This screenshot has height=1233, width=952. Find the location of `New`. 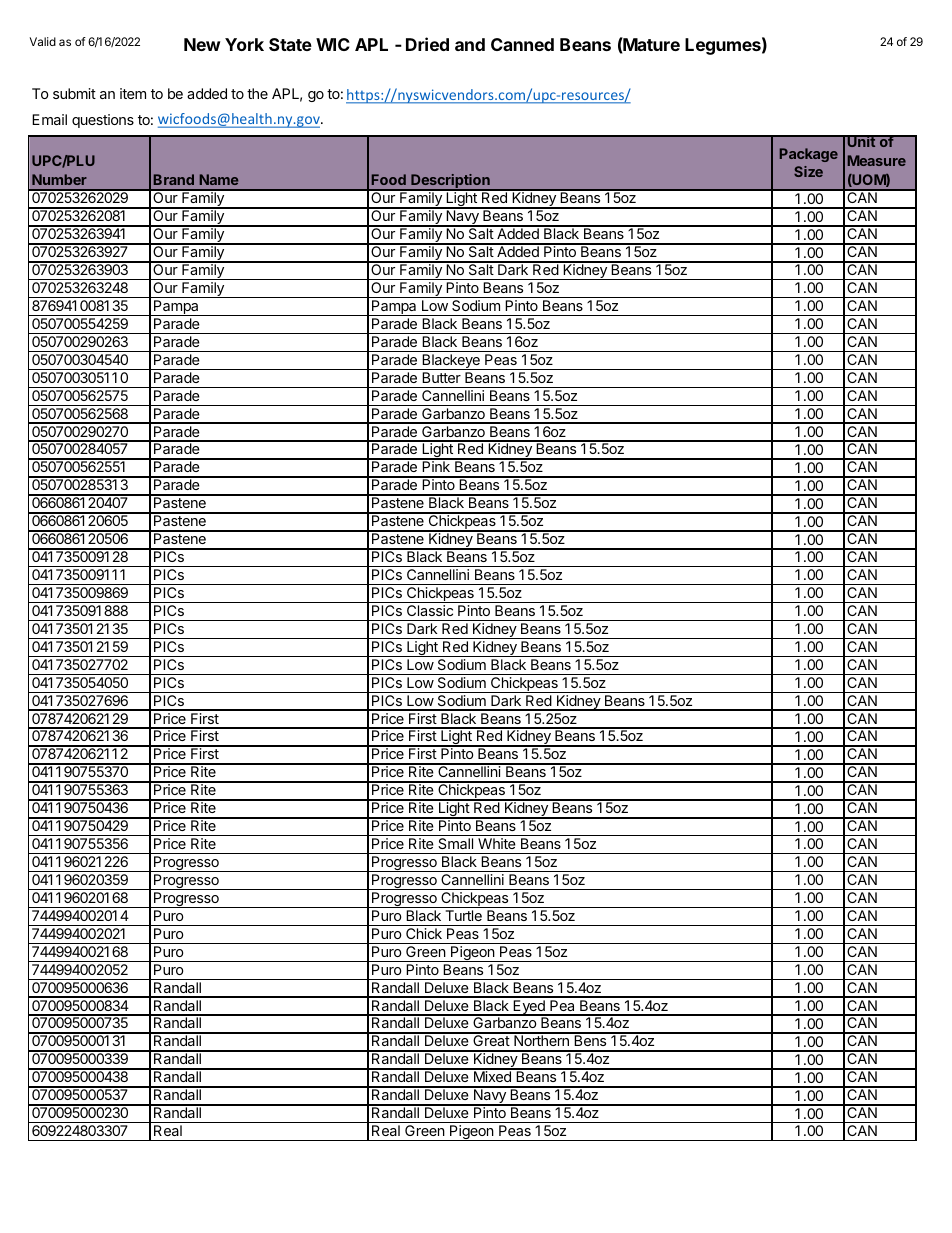

New is located at coordinates (202, 44).
